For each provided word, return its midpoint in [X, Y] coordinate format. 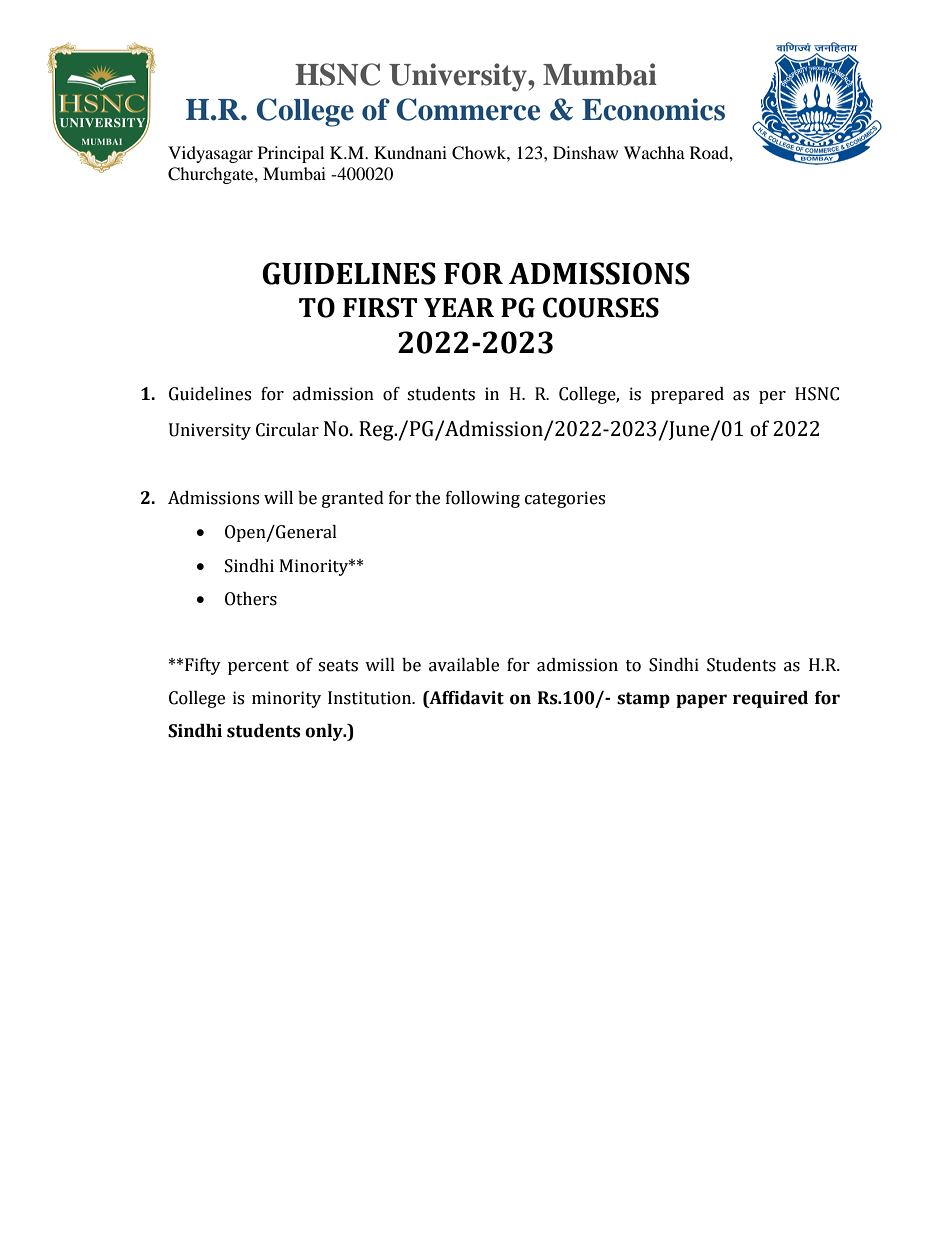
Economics [653, 109]
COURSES [601, 307]
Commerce [468, 109]
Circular [287, 430]
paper [701, 701]
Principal [291, 154]
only [325, 732]
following [483, 499]
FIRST [380, 307]
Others [251, 599]
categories [565, 499]
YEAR [459, 307]
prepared [687, 395]
